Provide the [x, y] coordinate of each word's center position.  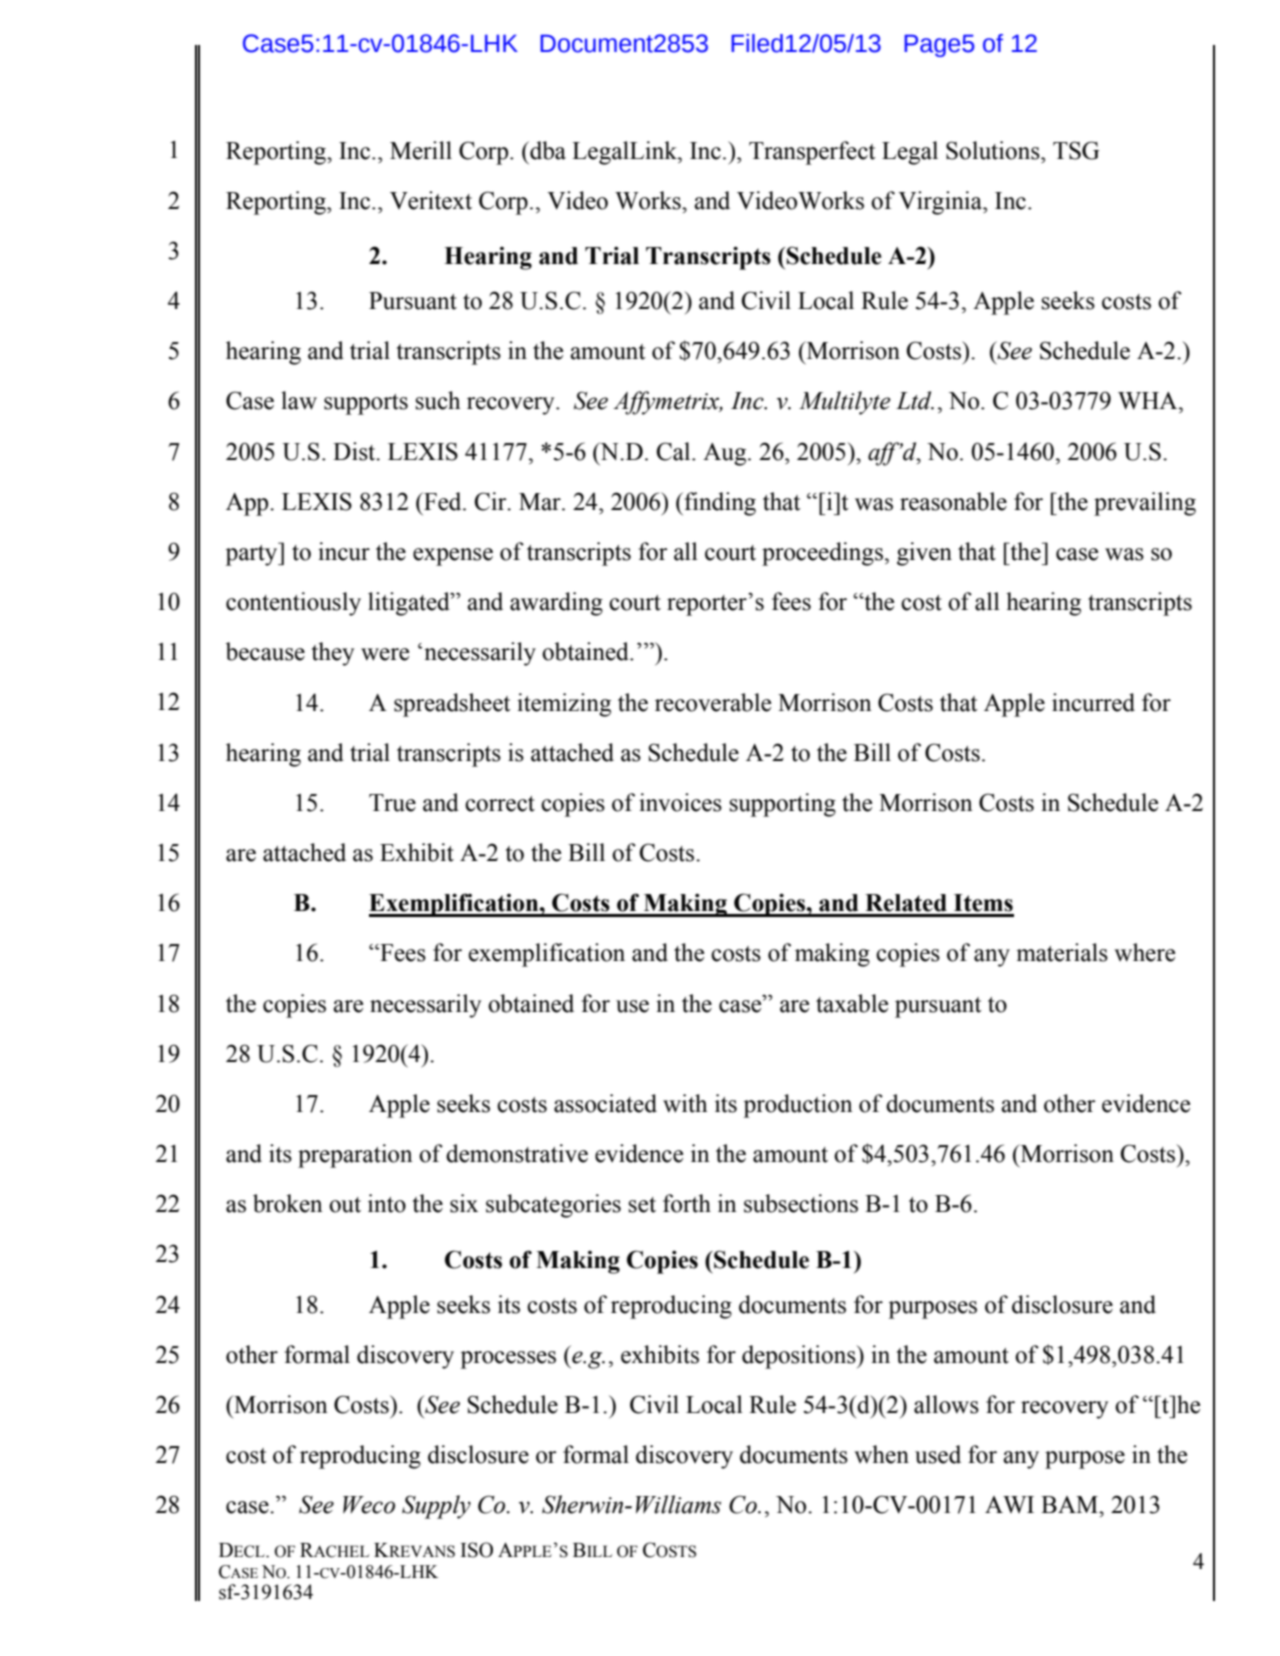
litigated [410, 604]
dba [547, 150]
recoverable [713, 702]
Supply [436, 1507]
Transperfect [812, 153]
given [924, 554]
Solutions [994, 150]
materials [1062, 952]
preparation [355, 1156]
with [685, 1103]
